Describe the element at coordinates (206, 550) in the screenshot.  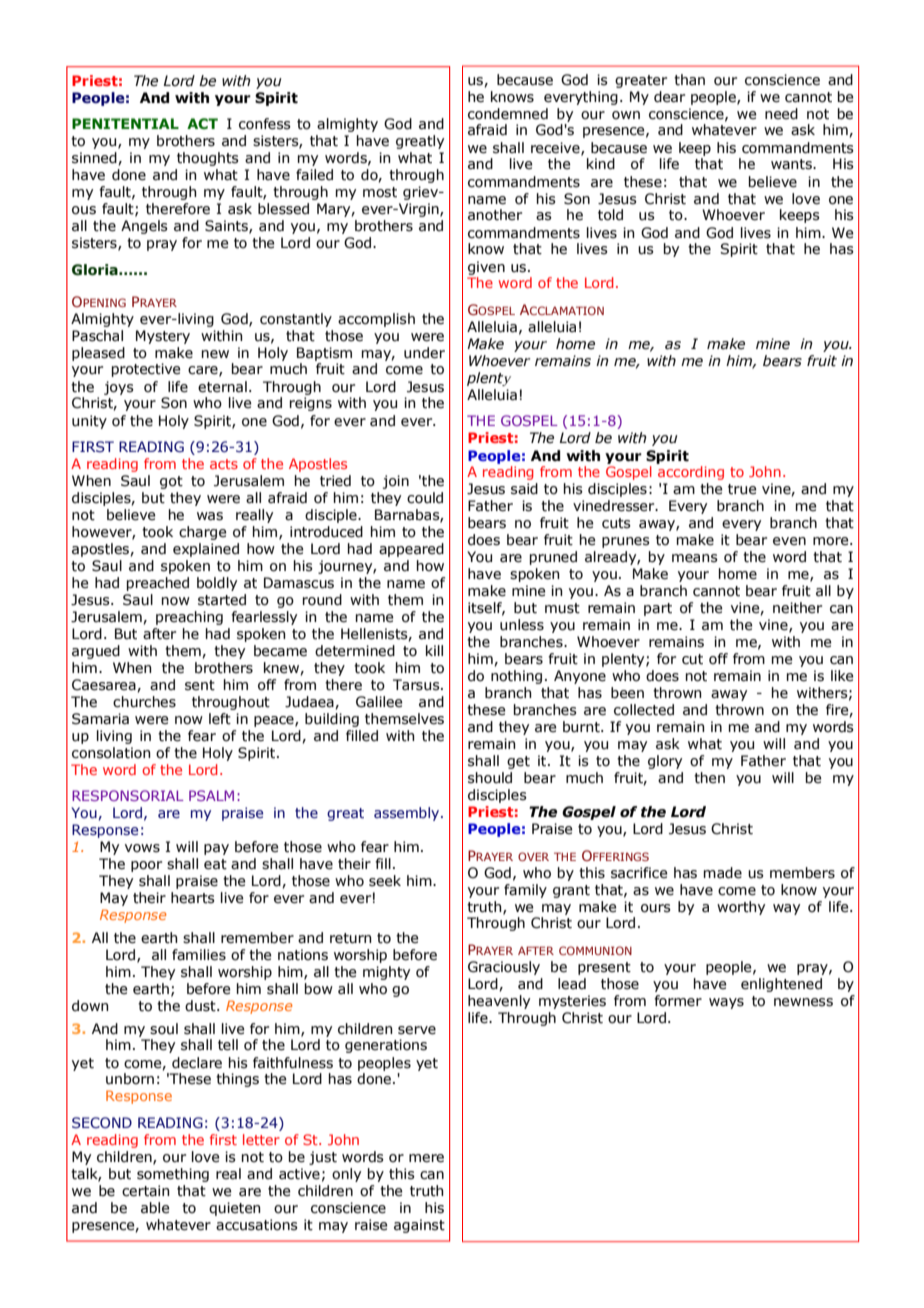
I see `explained` at that location.
